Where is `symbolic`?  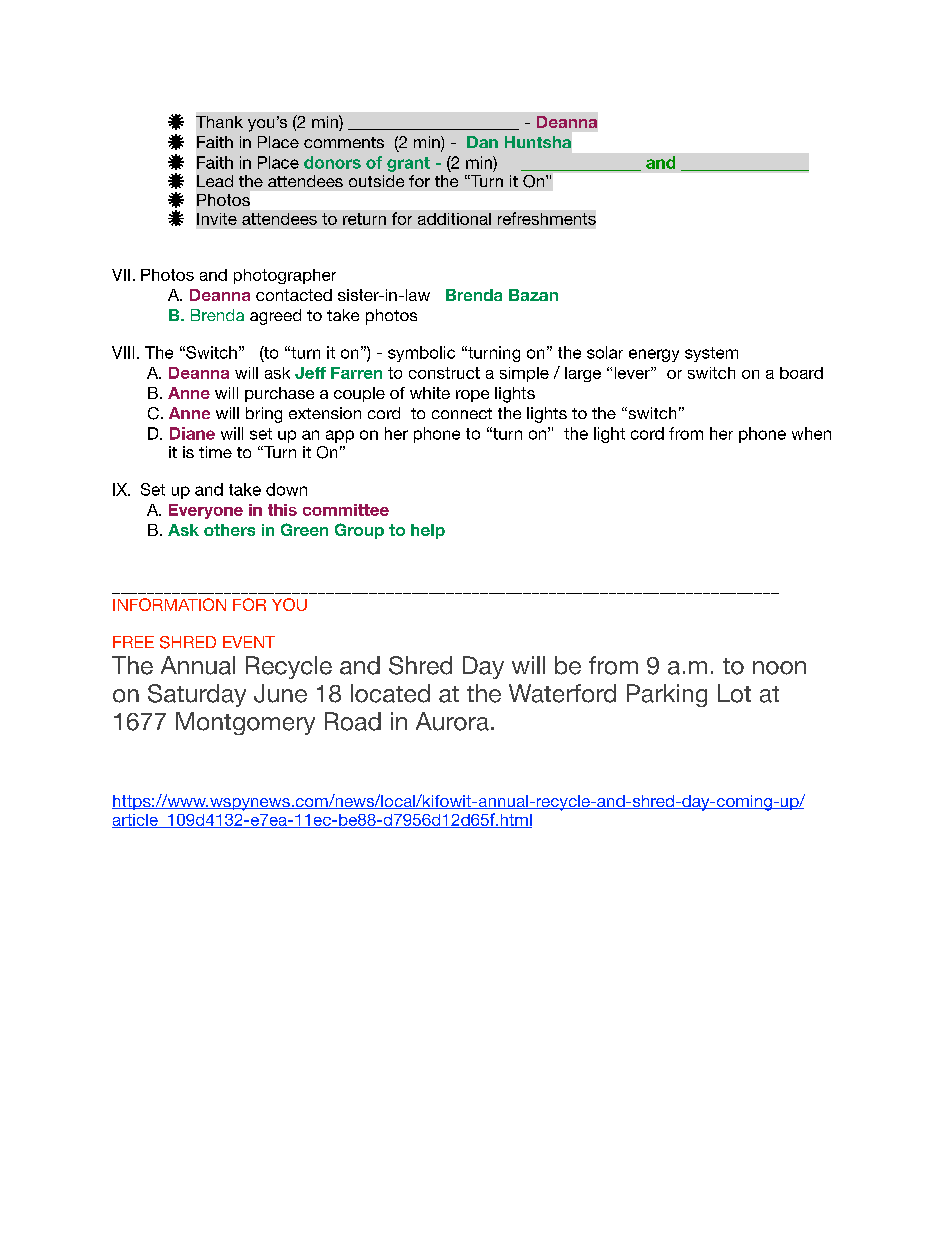
symbolic is located at coordinates (421, 354).
